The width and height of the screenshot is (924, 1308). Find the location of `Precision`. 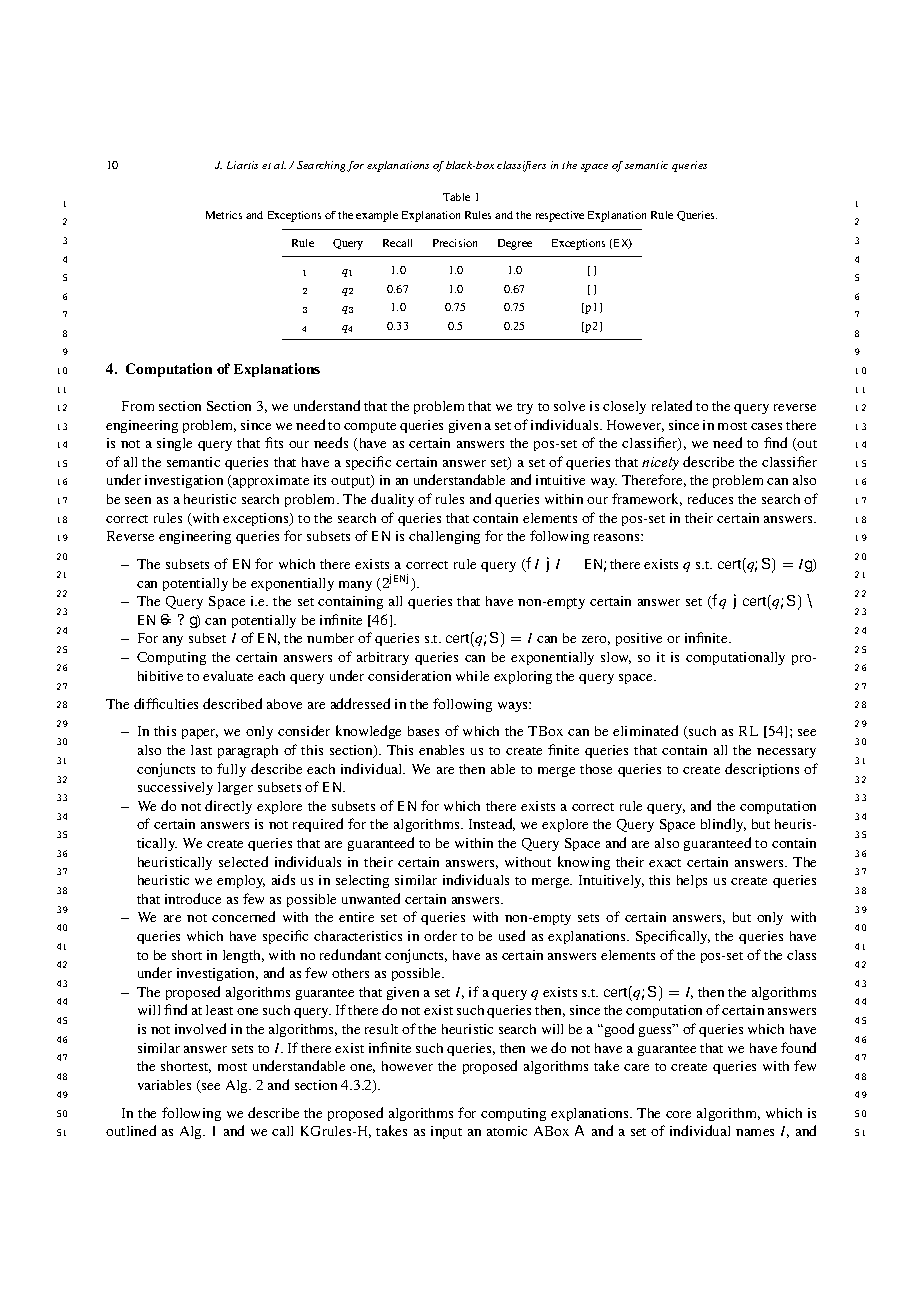

Precision is located at coordinates (455, 243).
